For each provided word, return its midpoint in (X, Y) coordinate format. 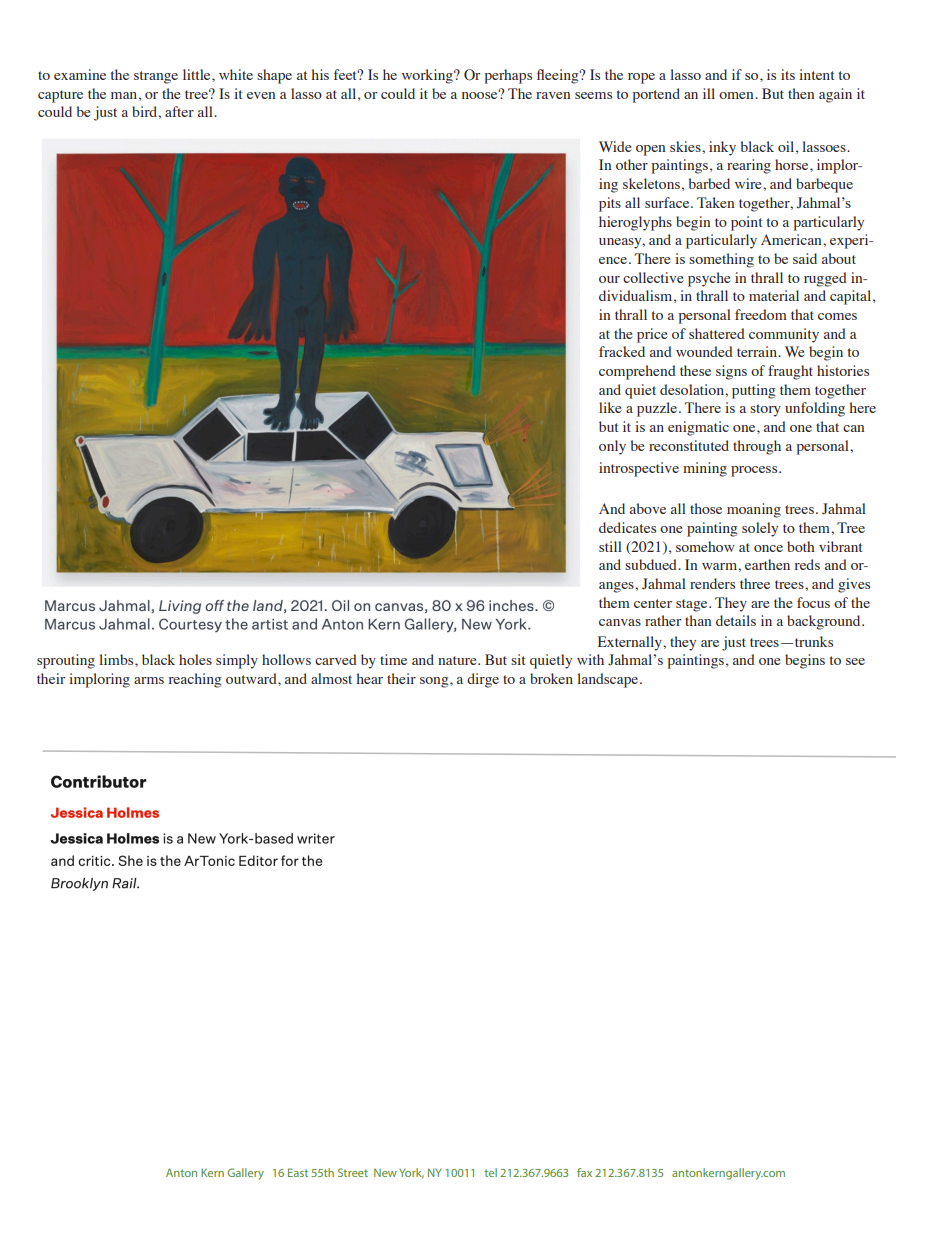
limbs (117, 659)
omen (737, 95)
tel (490, 1172)
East (298, 1172)
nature (458, 660)
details (736, 620)
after (179, 111)
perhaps (508, 76)
